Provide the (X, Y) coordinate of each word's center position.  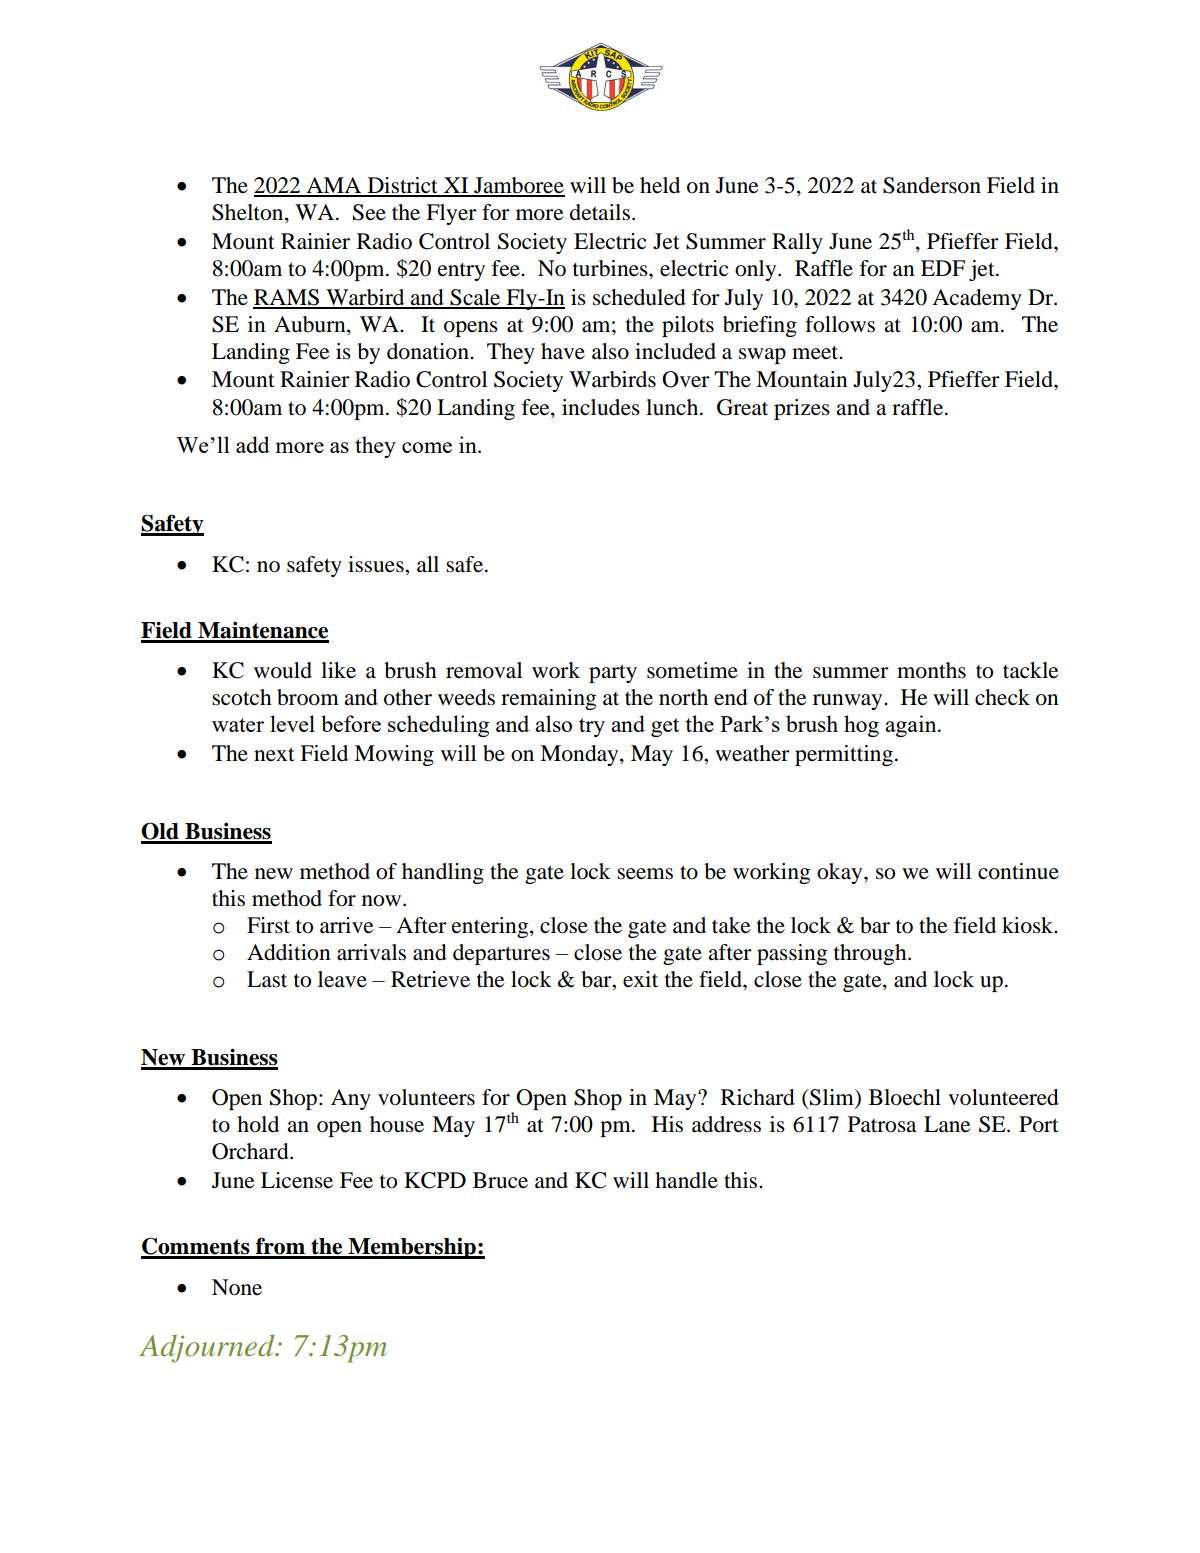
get (665, 727)
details (600, 212)
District (402, 186)
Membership (412, 1248)
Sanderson (932, 185)
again (912, 726)
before (351, 723)
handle (686, 1180)
